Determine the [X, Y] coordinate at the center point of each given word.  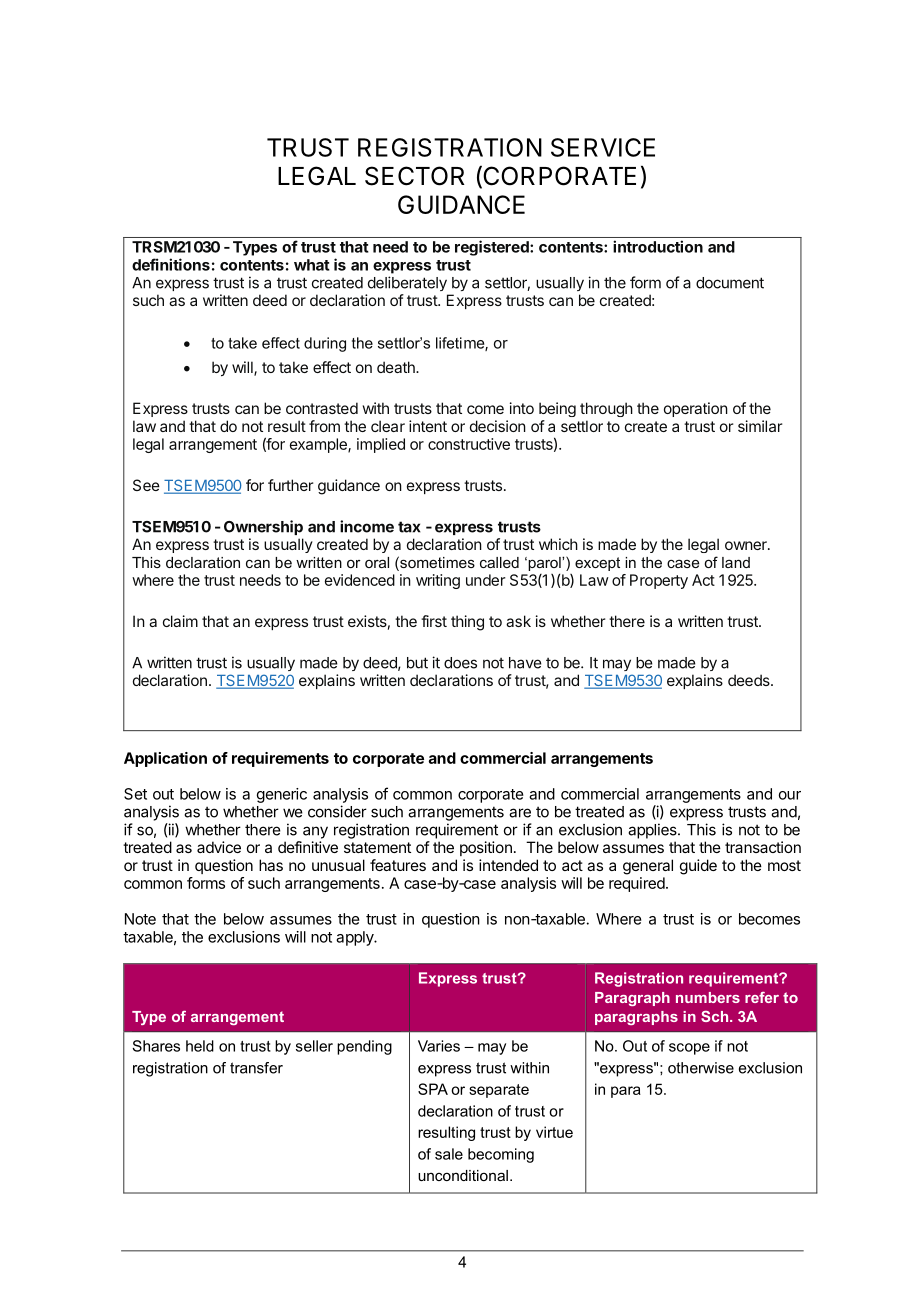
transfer [256, 1068]
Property [659, 581]
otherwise [701, 1068]
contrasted [322, 408]
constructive [469, 444]
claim [180, 621]
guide [698, 867]
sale [449, 1154]
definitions [171, 264]
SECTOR [415, 176]
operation [696, 409]
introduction [658, 246]
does [460, 663]
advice [219, 847]
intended [508, 865]
